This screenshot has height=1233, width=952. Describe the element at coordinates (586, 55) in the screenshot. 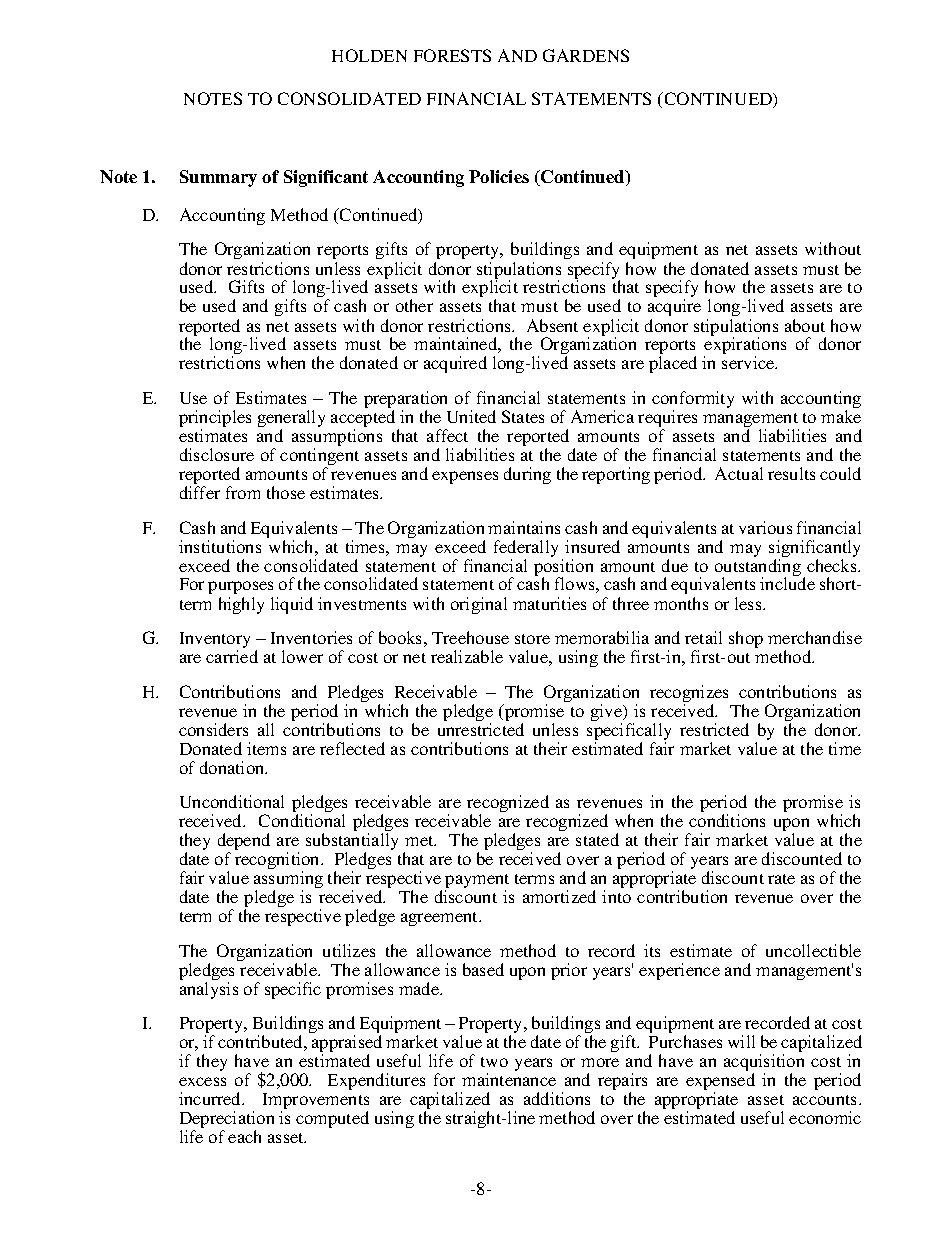

I see `GARDENS` at that location.
